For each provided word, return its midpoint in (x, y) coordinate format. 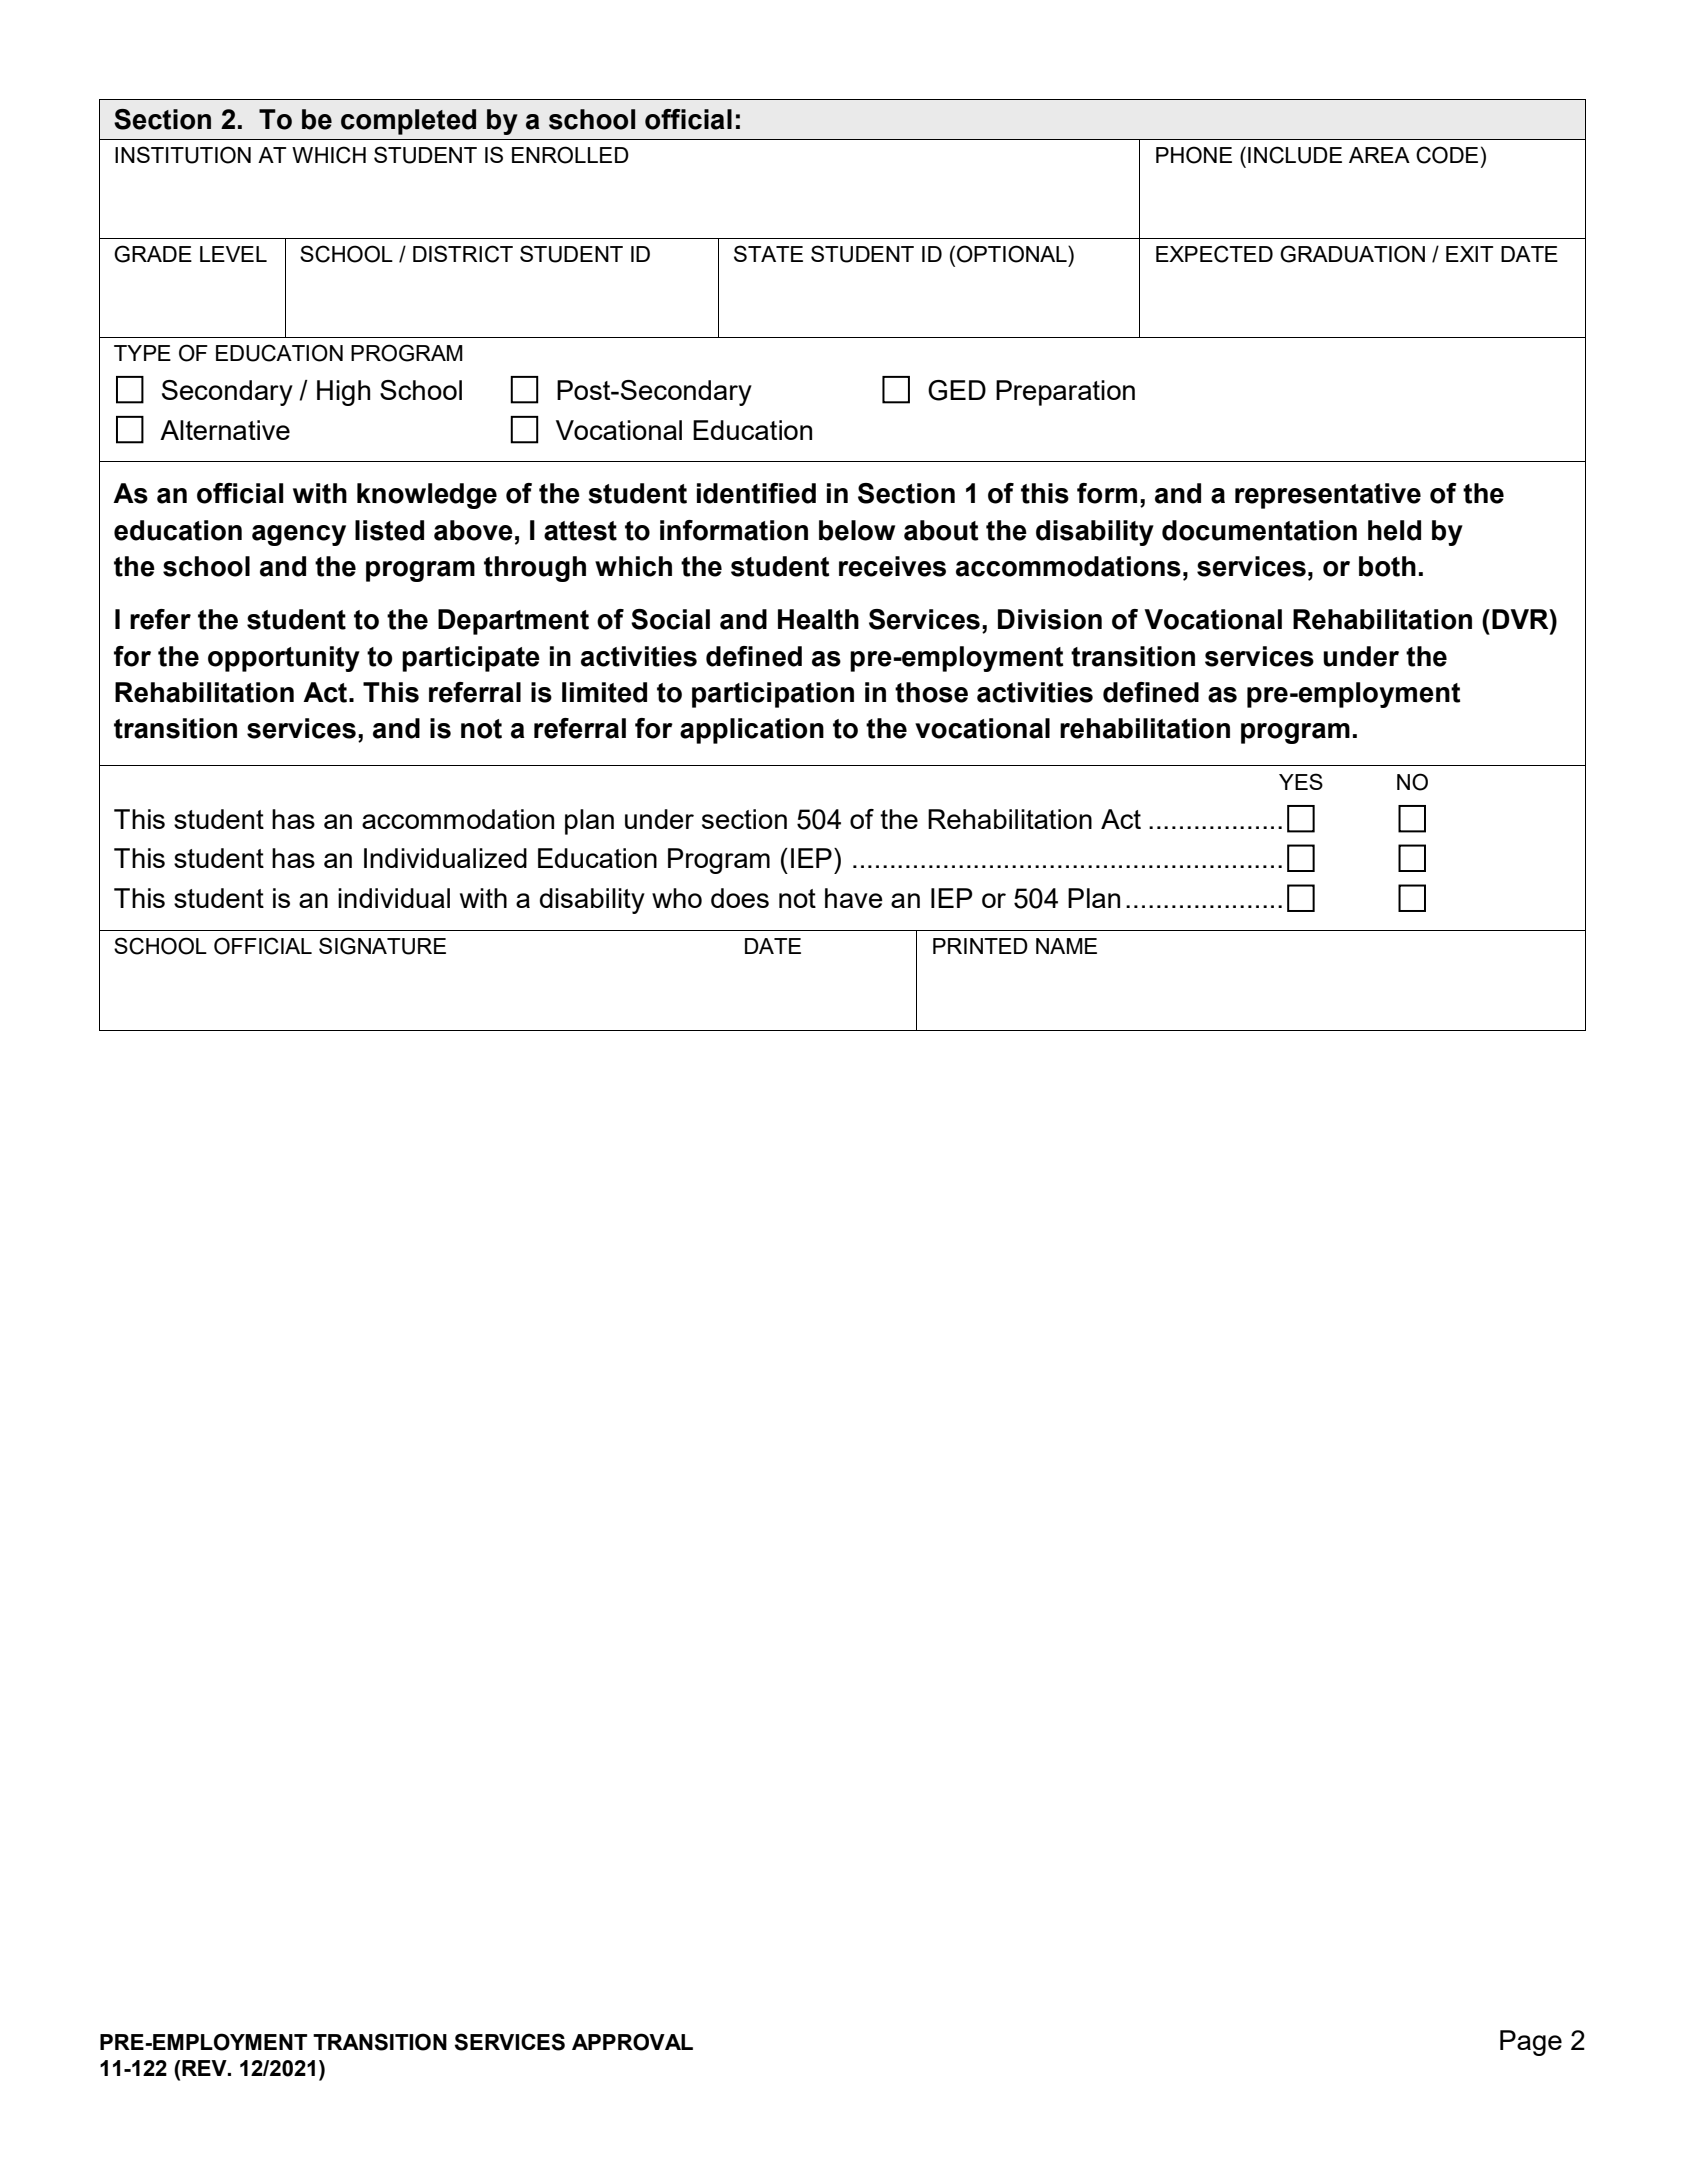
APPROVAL (632, 2042)
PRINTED (980, 946)
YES (1301, 781)
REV (204, 2068)
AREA (1379, 155)
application (752, 731)
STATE (768, 253)
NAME (1066, 946)
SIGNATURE (382, 946)
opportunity (284, 659)
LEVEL (233, 254)
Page (1531, 2043)
